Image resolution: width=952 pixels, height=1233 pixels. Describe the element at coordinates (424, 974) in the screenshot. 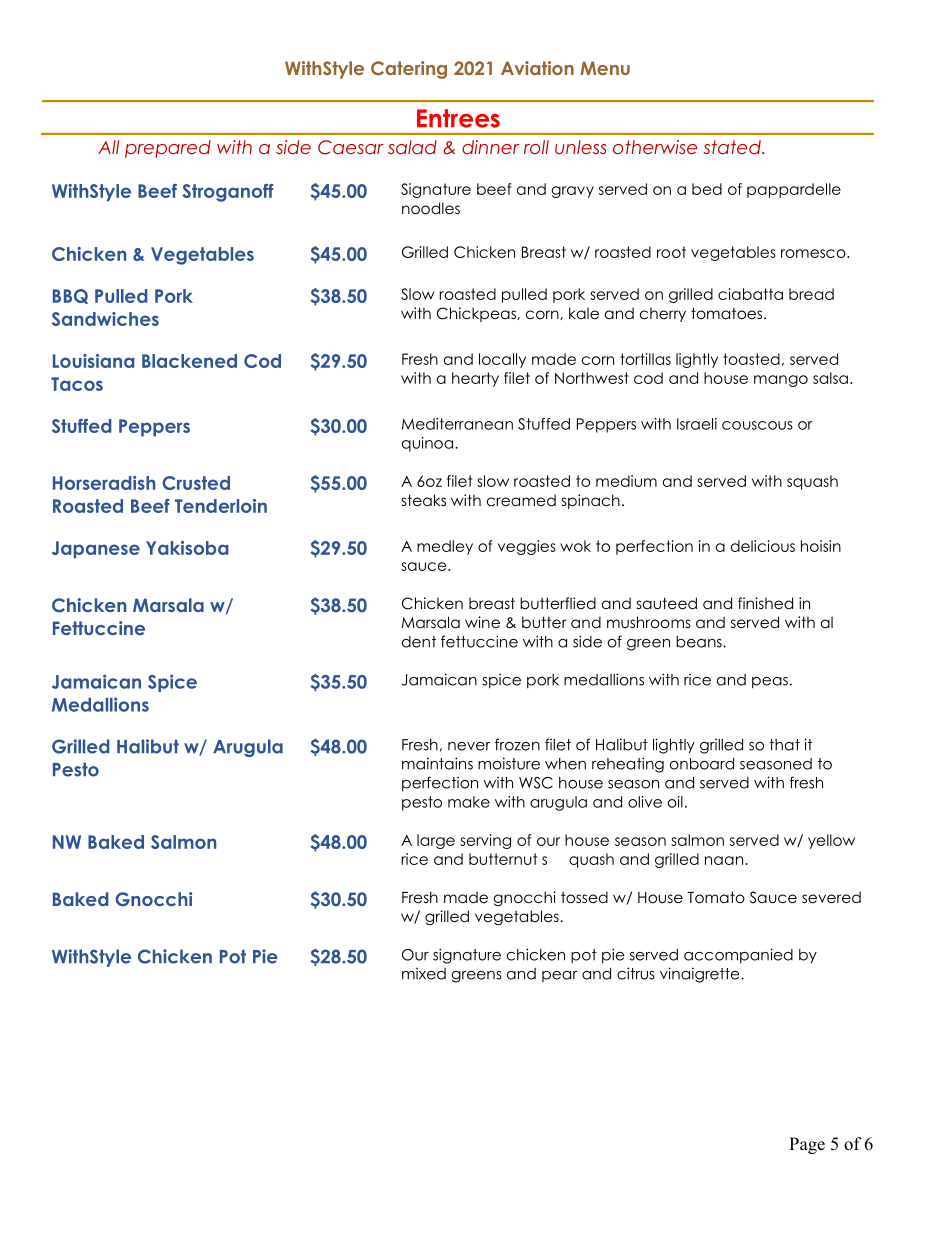

I see `mixed` at that location.
